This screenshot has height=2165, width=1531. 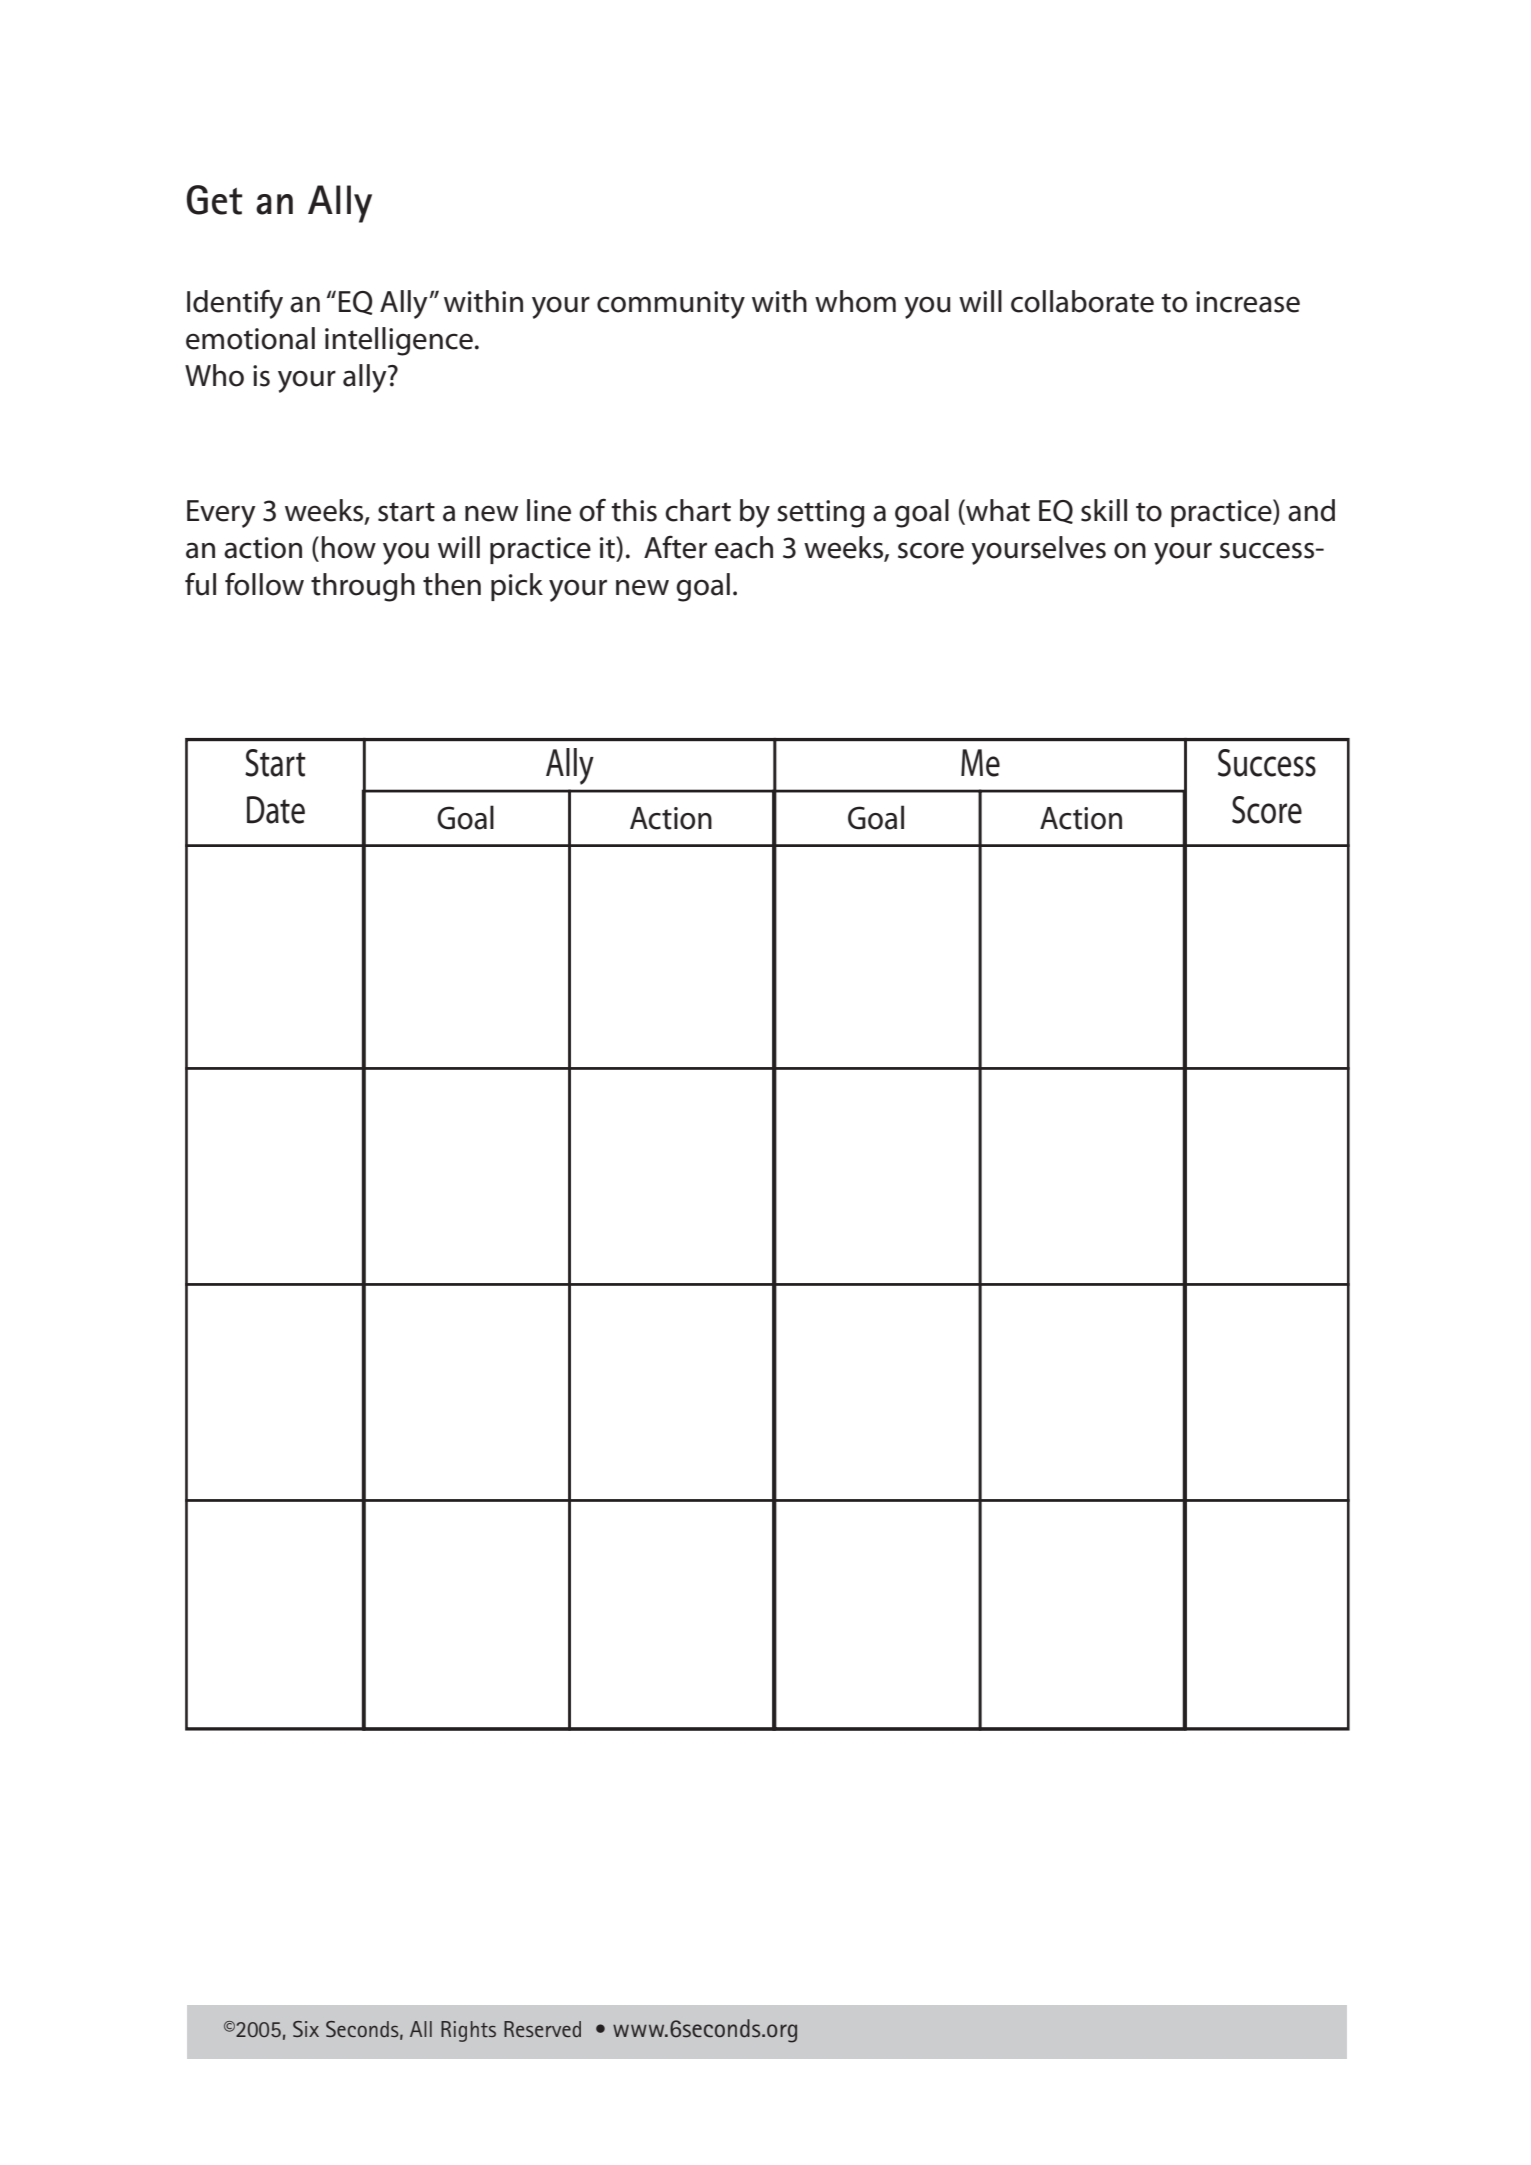 I want to click on pick, so click(x=517, y=587).
